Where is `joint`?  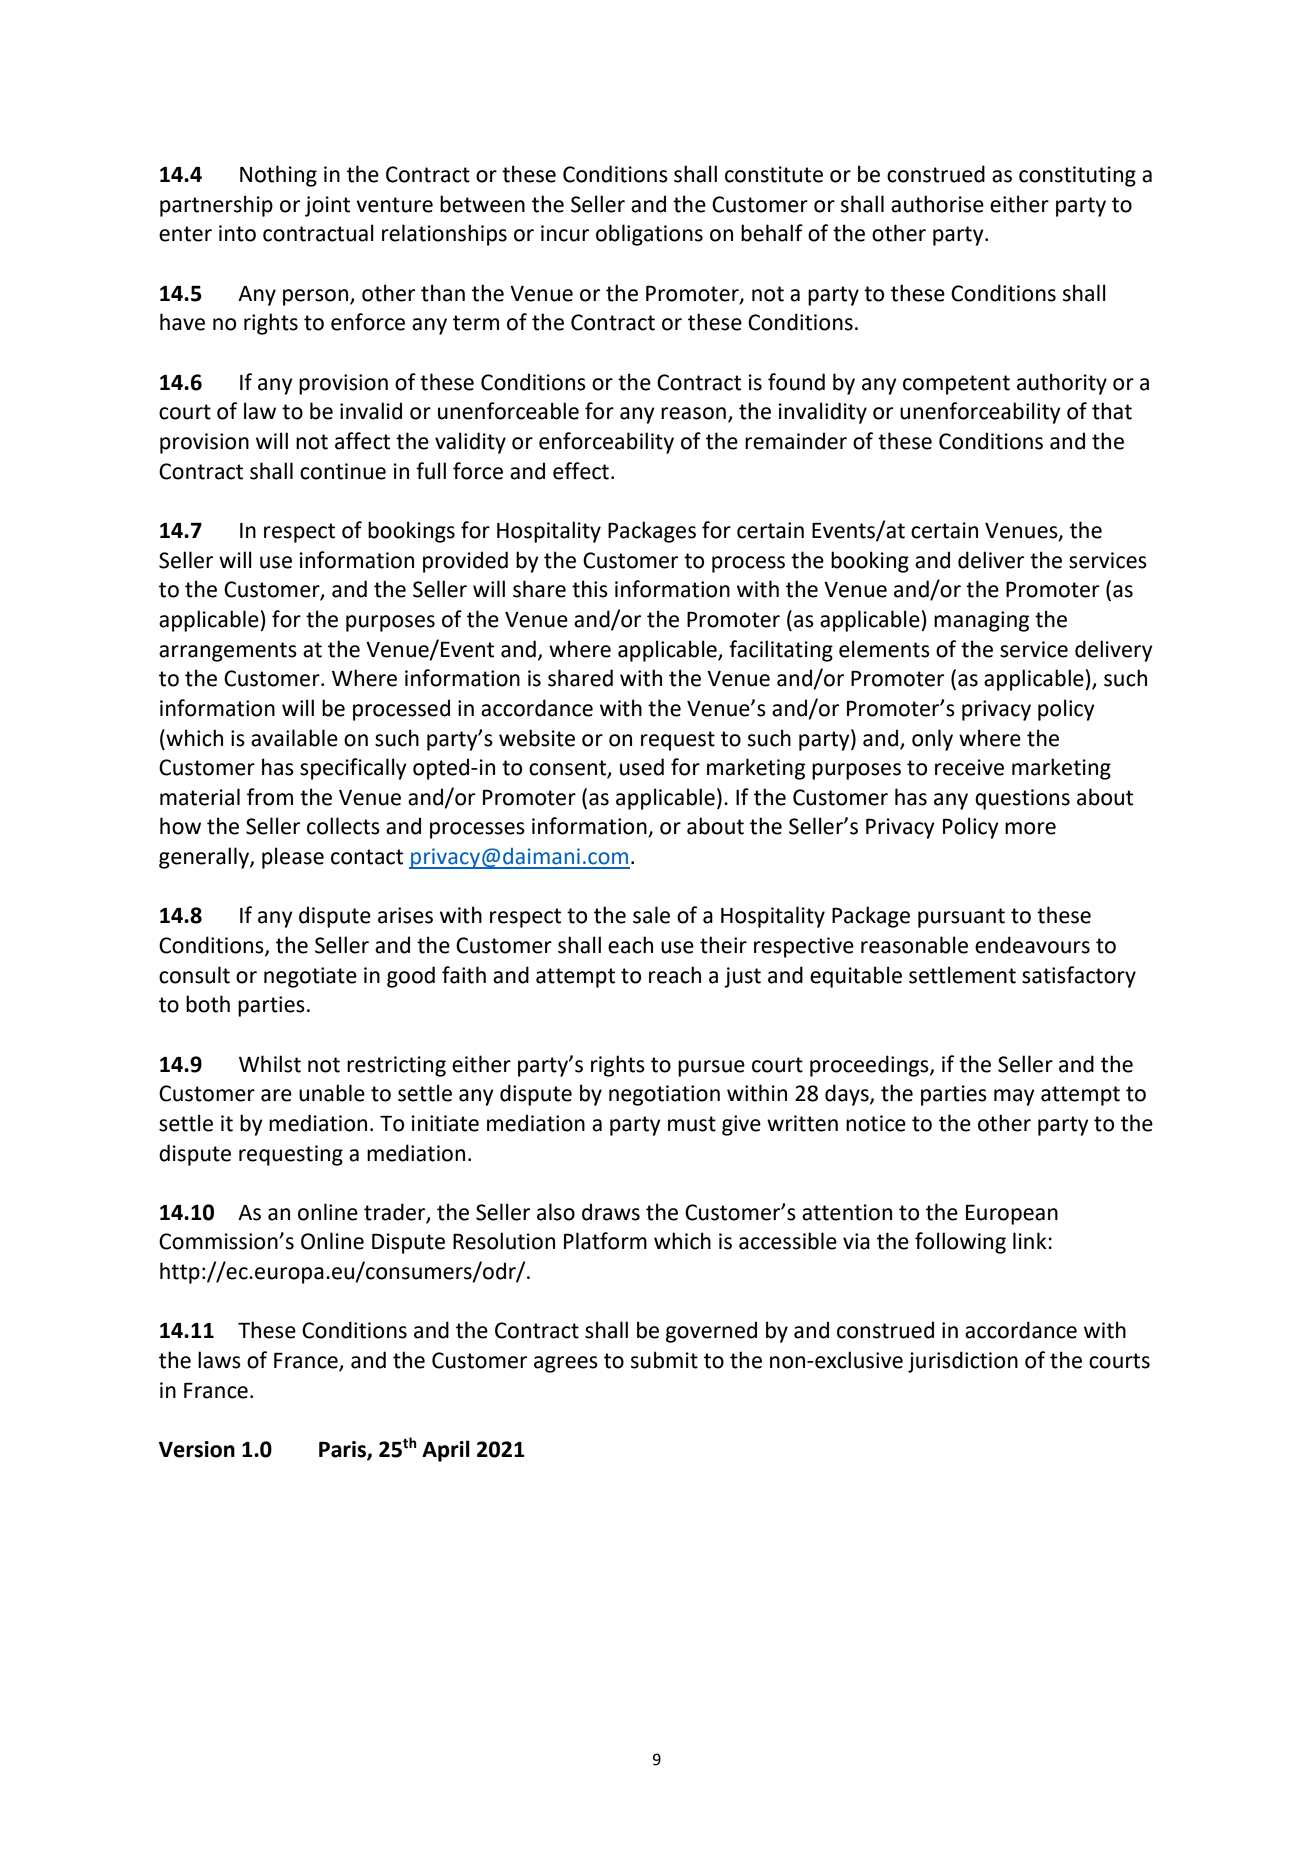
joint is located at coordinates (327, 206).
